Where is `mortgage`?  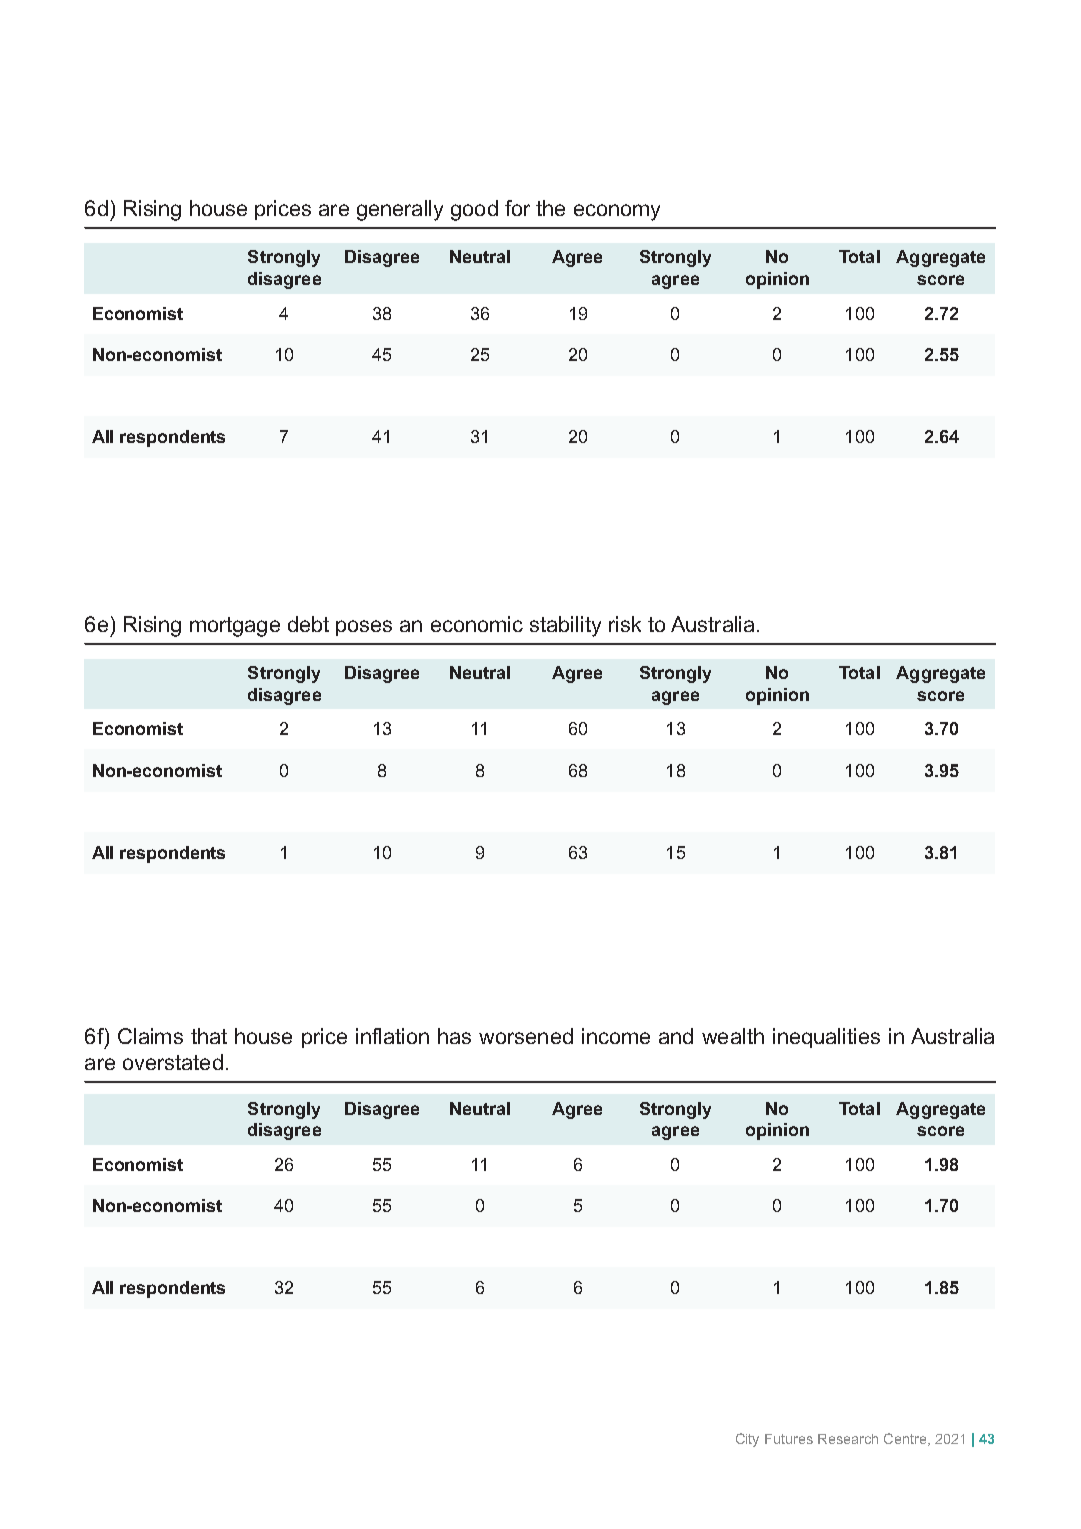
mortgage is located at coordinates (235, 627).
